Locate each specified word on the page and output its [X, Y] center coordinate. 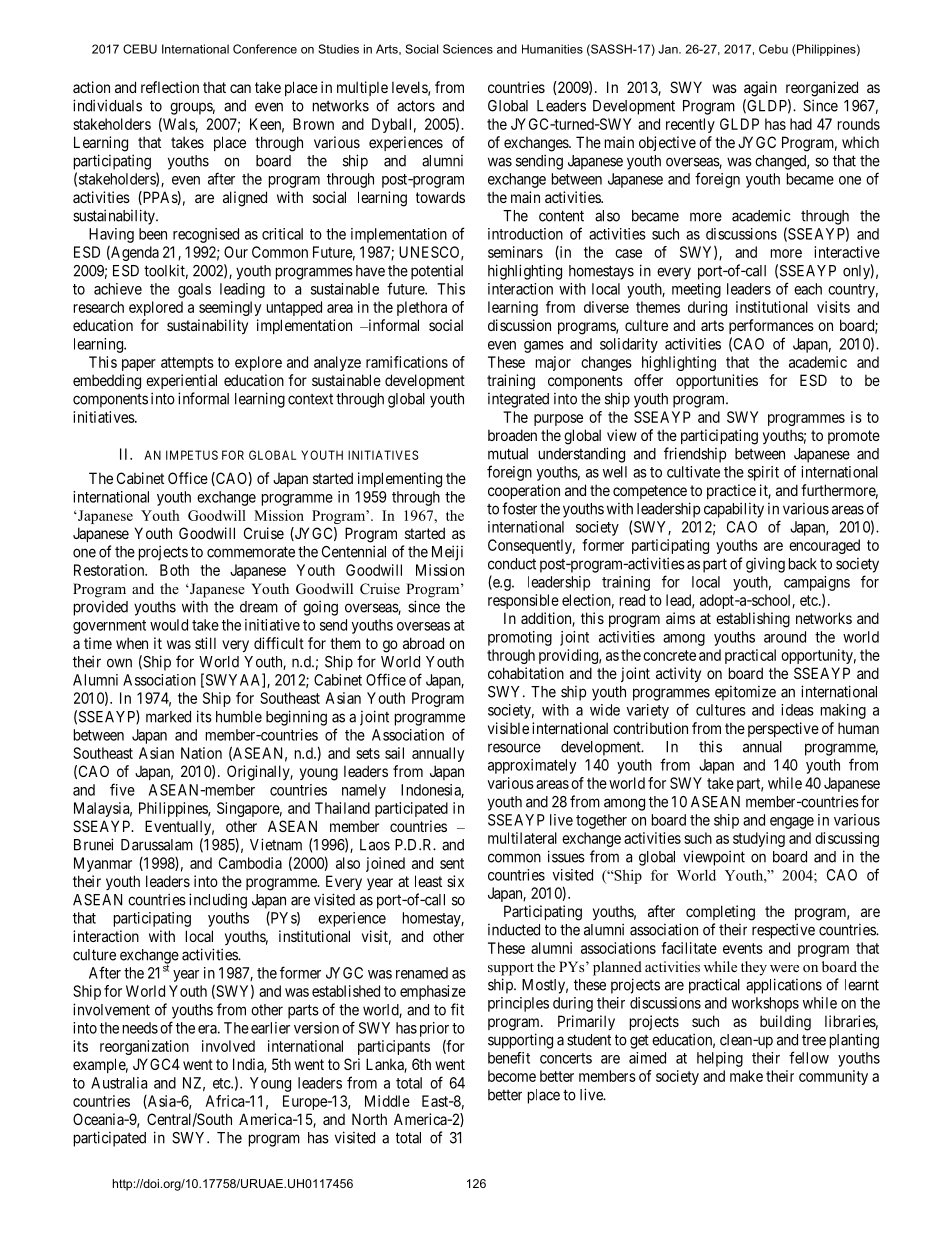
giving [765, 565]
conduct [512, 564]
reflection [170, 87]
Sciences [468, 49]
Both [174, 570]
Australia [119, 1083]
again [760, 89]
